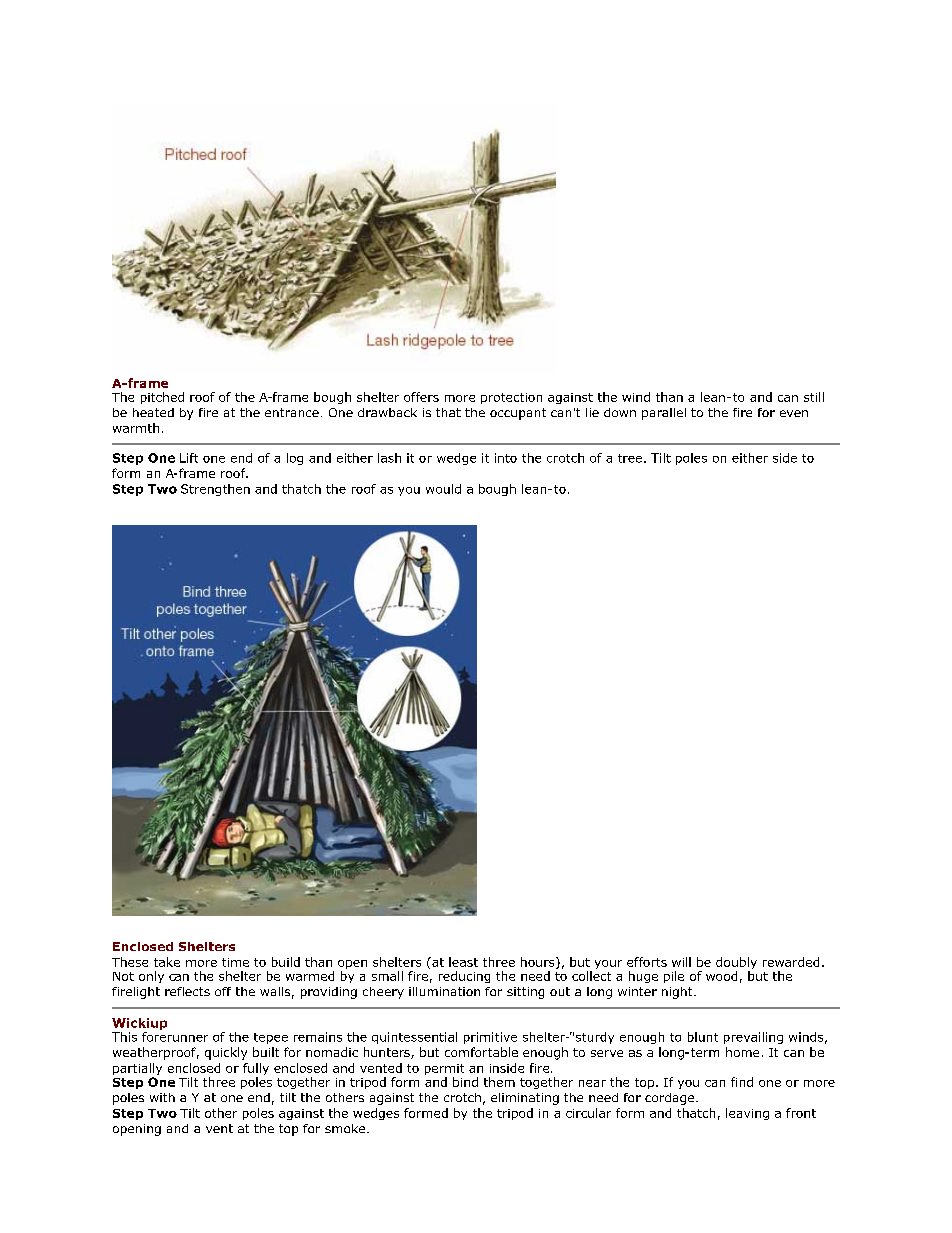 This page has height=1233, width=952. I want to click on occupant, so click(518, 414).
